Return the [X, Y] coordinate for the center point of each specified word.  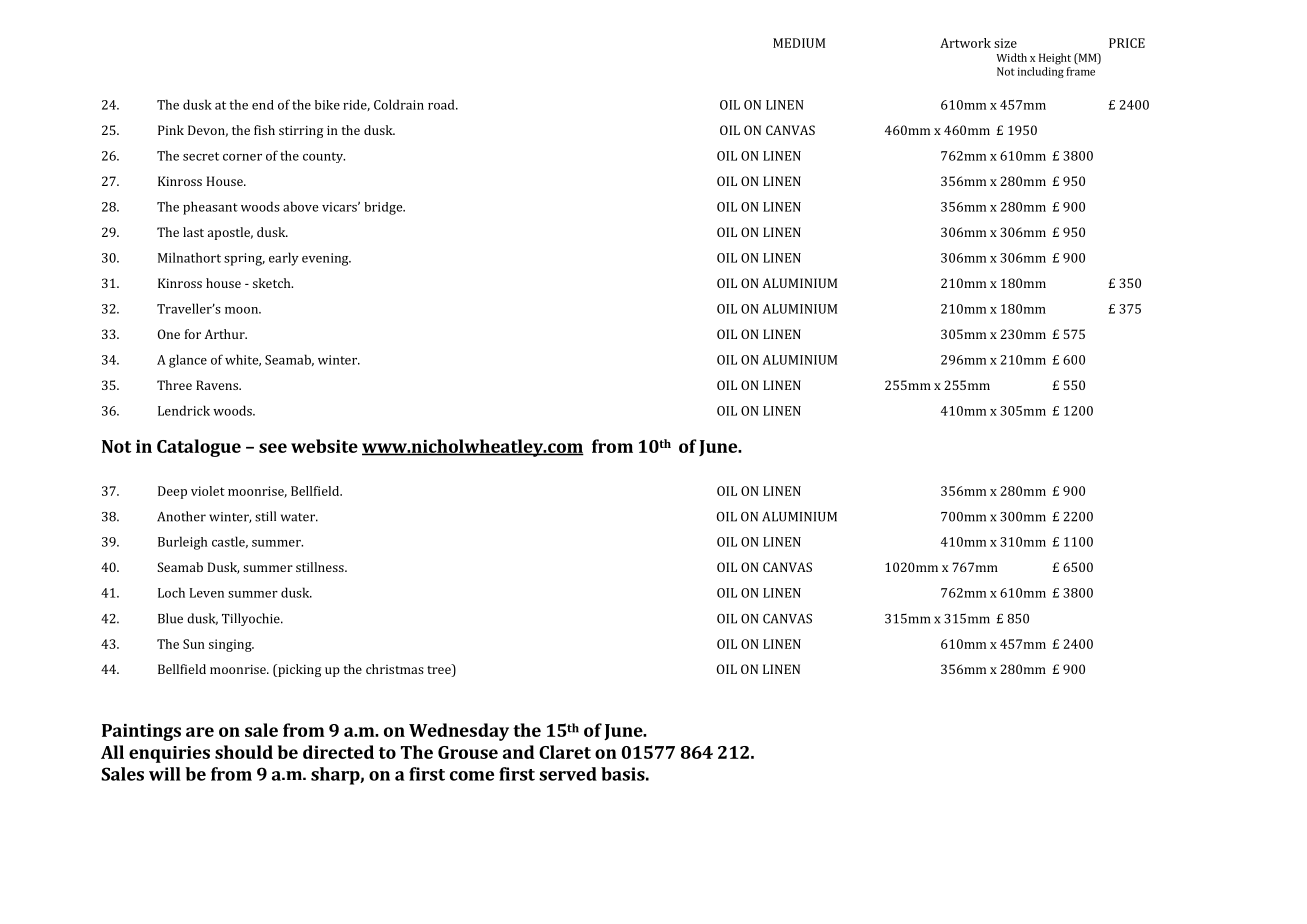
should [244, 752]
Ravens [218, 385]
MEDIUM [799, 43]
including [1041, 72]
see [273, 448]
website [324, 446]
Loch [171, 592]
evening [326, 259]
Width [1012, 57]
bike [327, 105]
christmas [395, 669]
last [193, 232]
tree [440, 670]
